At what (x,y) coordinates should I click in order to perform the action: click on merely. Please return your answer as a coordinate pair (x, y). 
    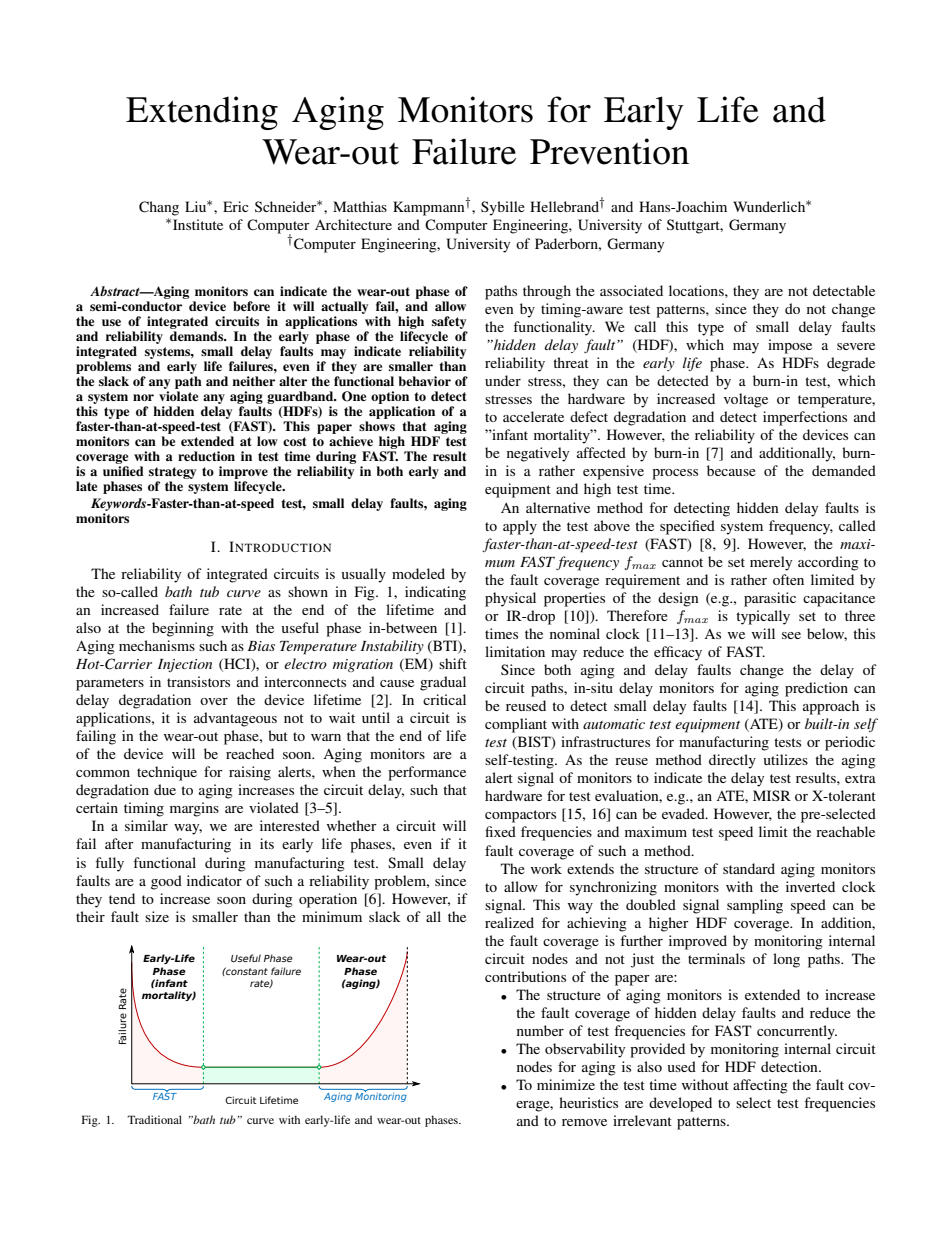
    Looking at the image, I should click on (771, 563).
